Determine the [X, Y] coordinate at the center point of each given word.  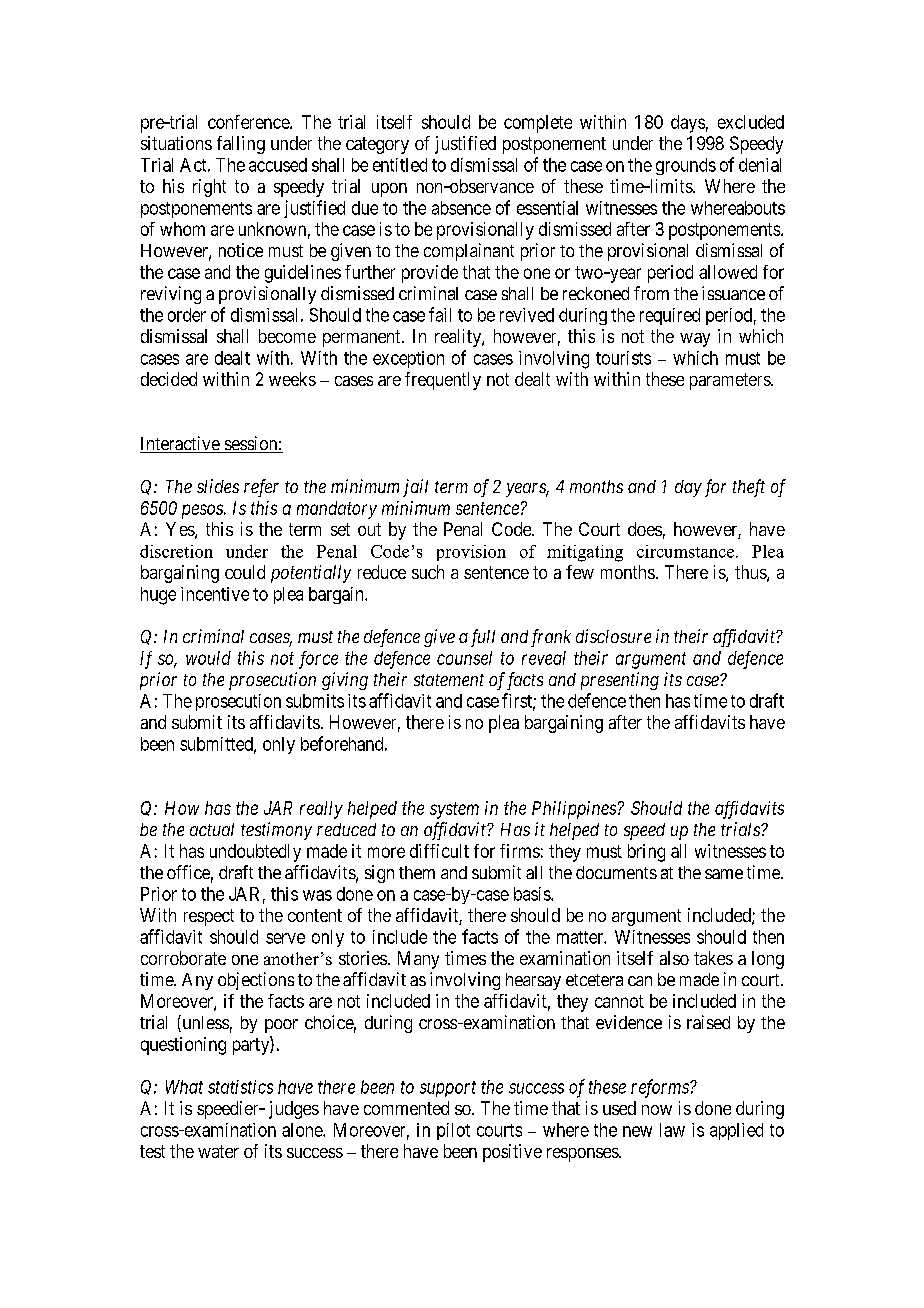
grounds [686, 166]
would [208, 658]
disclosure [613, 636]
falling [241, 145]
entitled [400, 165]
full [483, 638]
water [218, 1151]
